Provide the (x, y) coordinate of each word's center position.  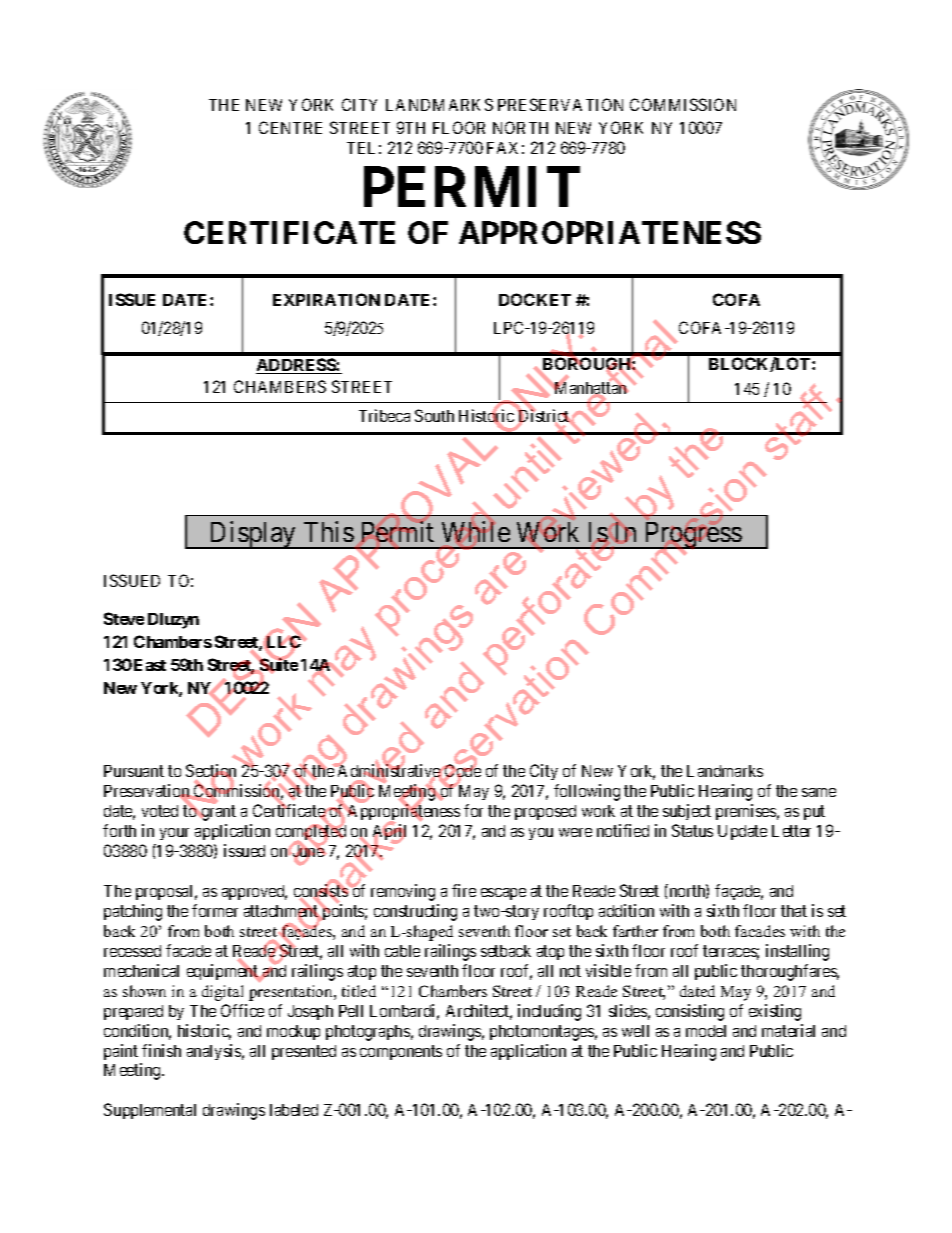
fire (464, 890)
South (434, 415)
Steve (124, 618)
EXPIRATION (326, 299)
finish (161, 1050)
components (401, 1052)
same (819, 792)
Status (692, 830)
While (476, 531)
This (329, 531)
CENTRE (290, 127)
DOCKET (535, 299)
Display (253, 535)
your (174, 834)
